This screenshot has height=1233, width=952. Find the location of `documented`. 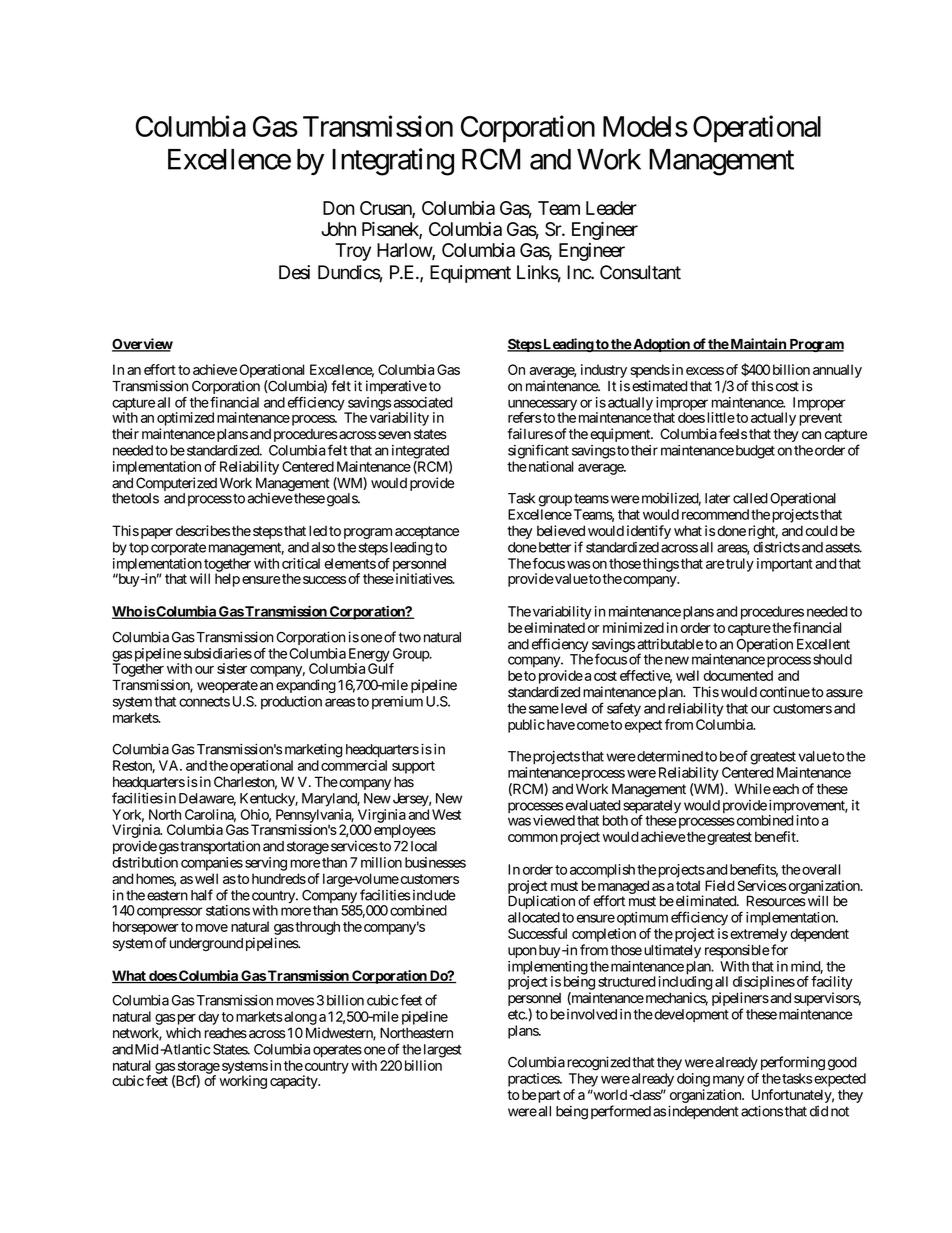

documented is located at coordinates (738, 675).
